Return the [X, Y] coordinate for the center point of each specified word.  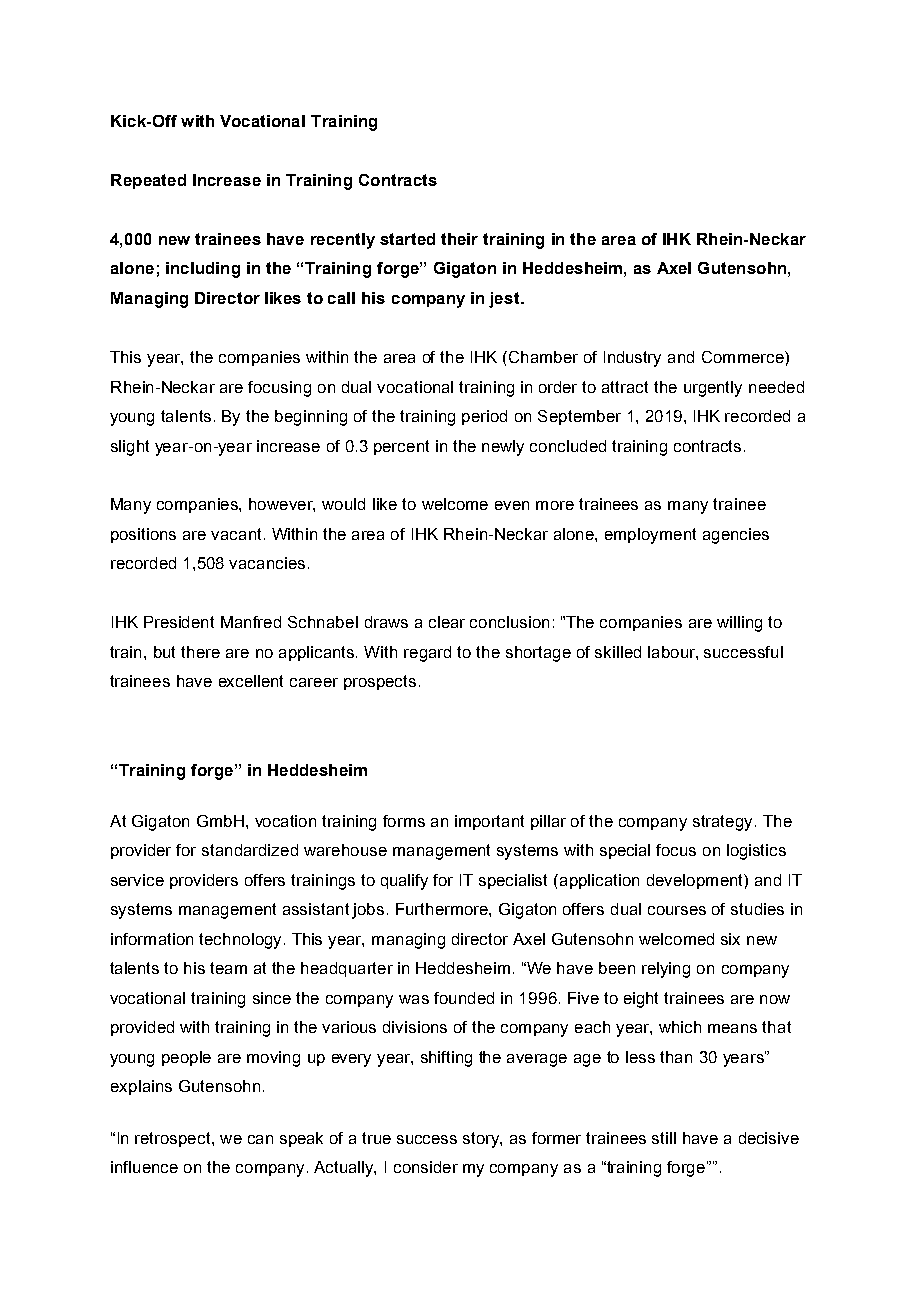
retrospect [174, 1139]
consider [426, 1167]
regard [427, 654]
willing [739, 624]
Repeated [148, 181]
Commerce [744, 357]
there [200, 652]
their [459, 239]
